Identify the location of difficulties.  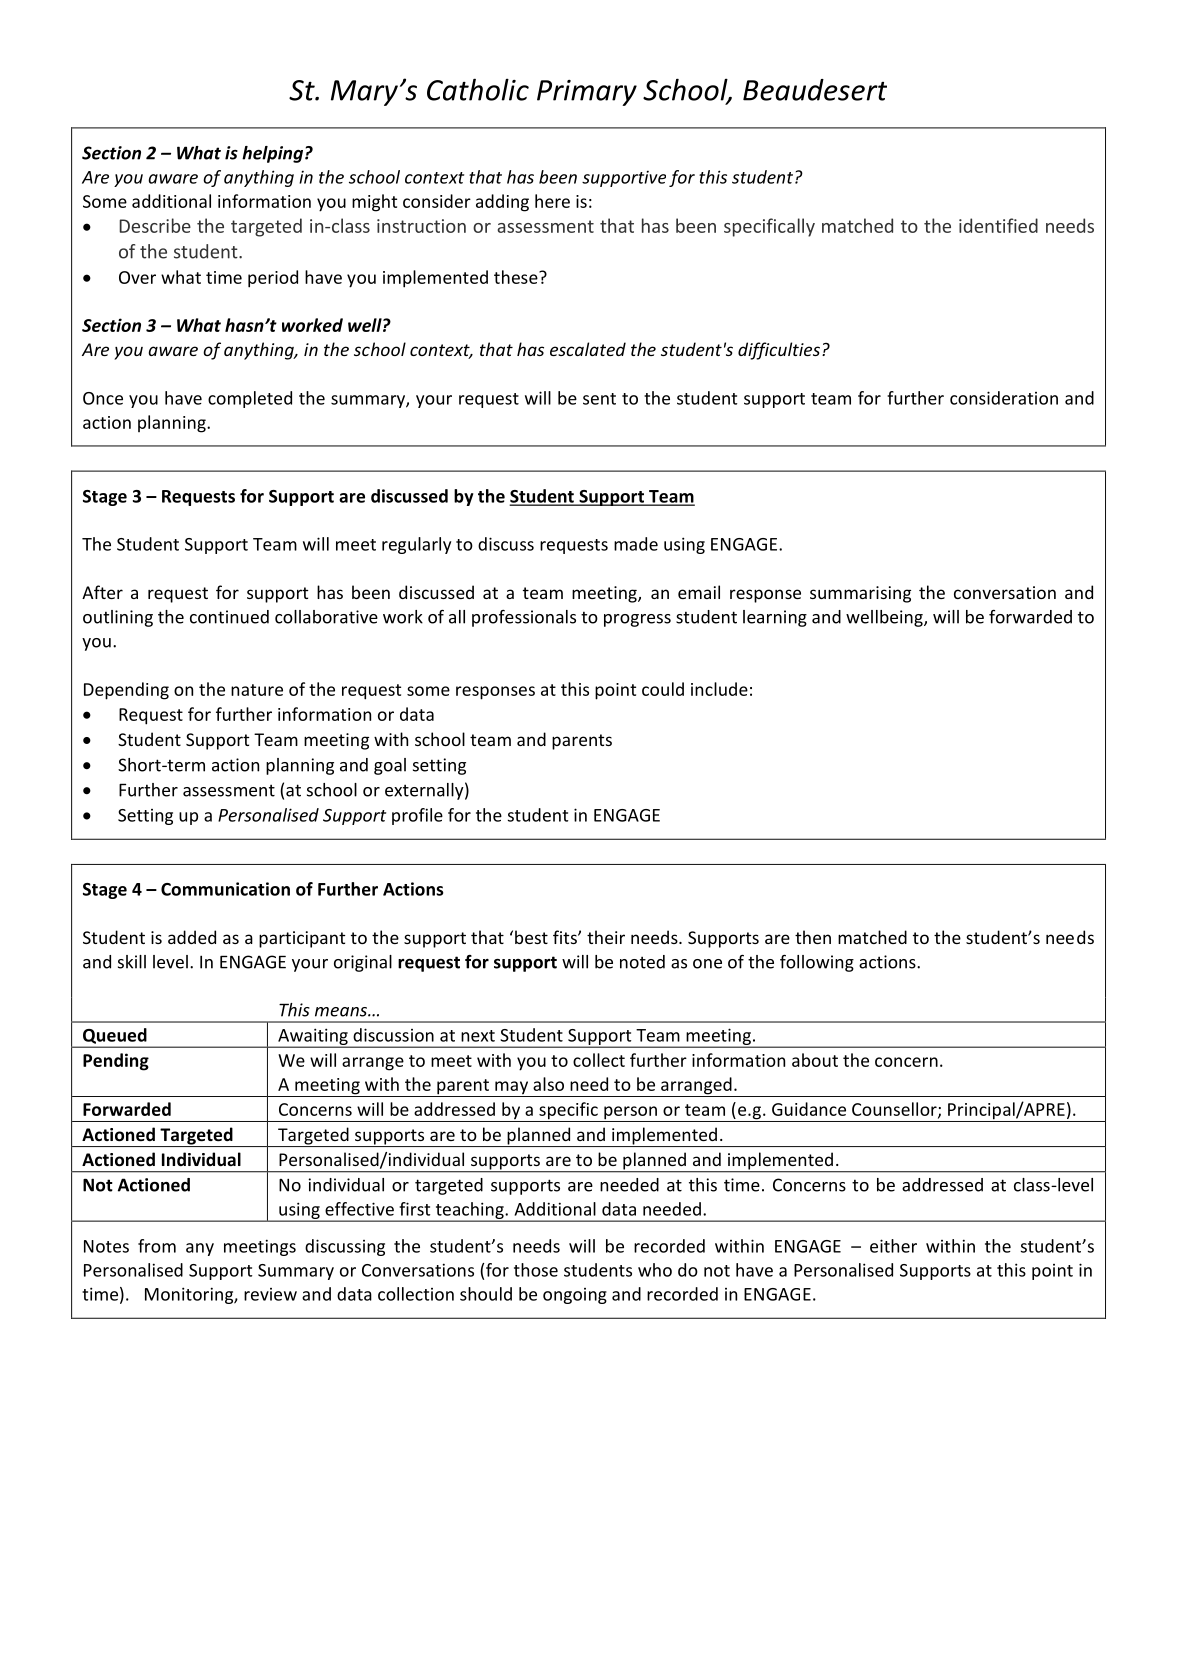
(779, 351).
